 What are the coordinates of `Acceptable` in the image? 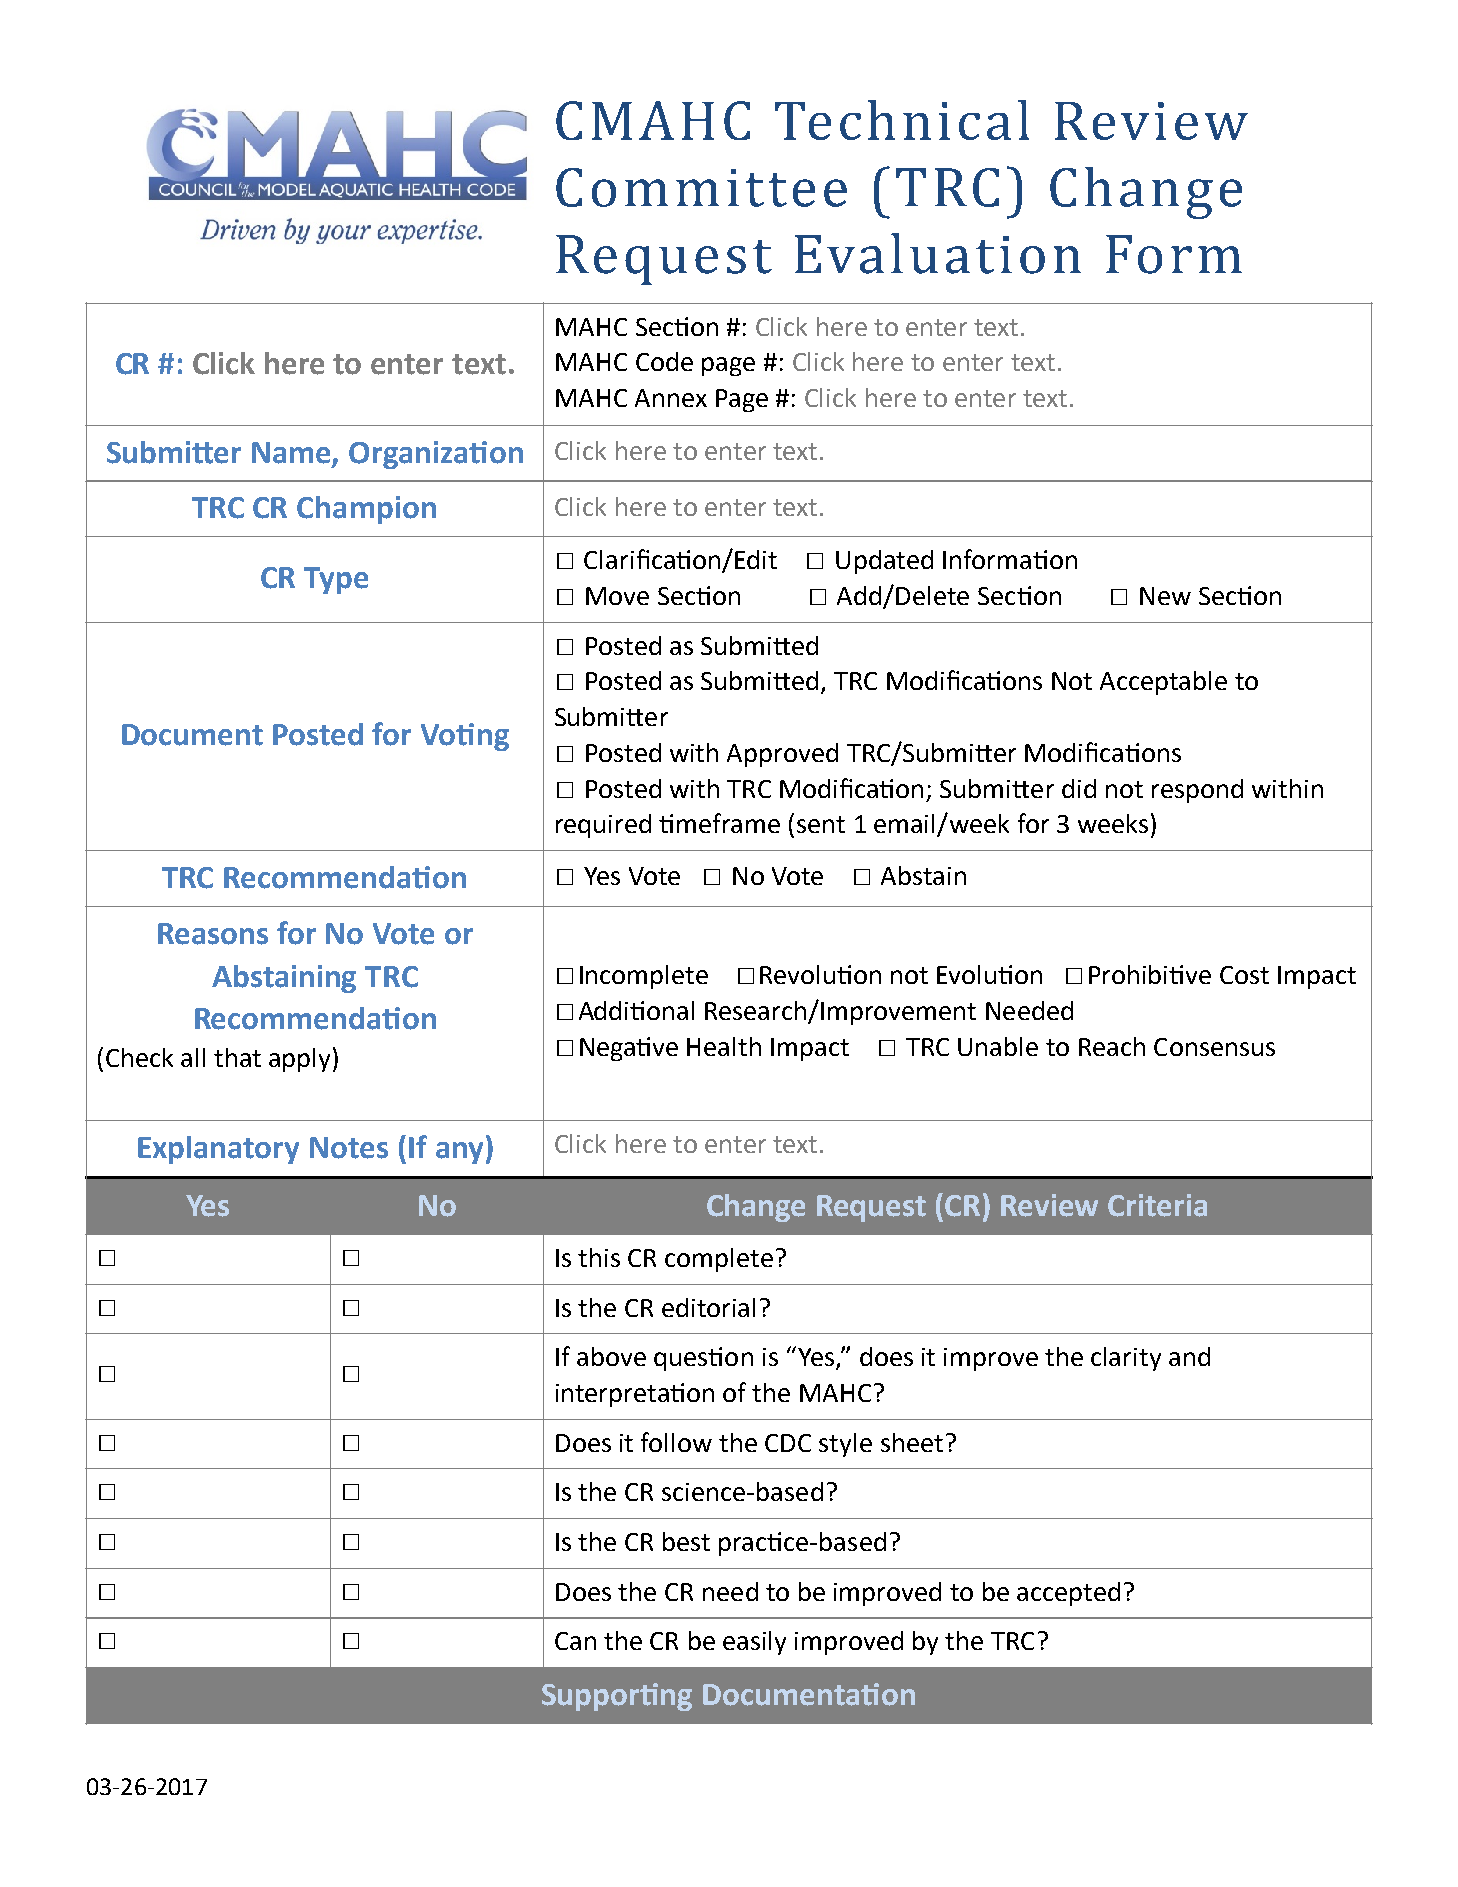 It's located at (1163, 683).
